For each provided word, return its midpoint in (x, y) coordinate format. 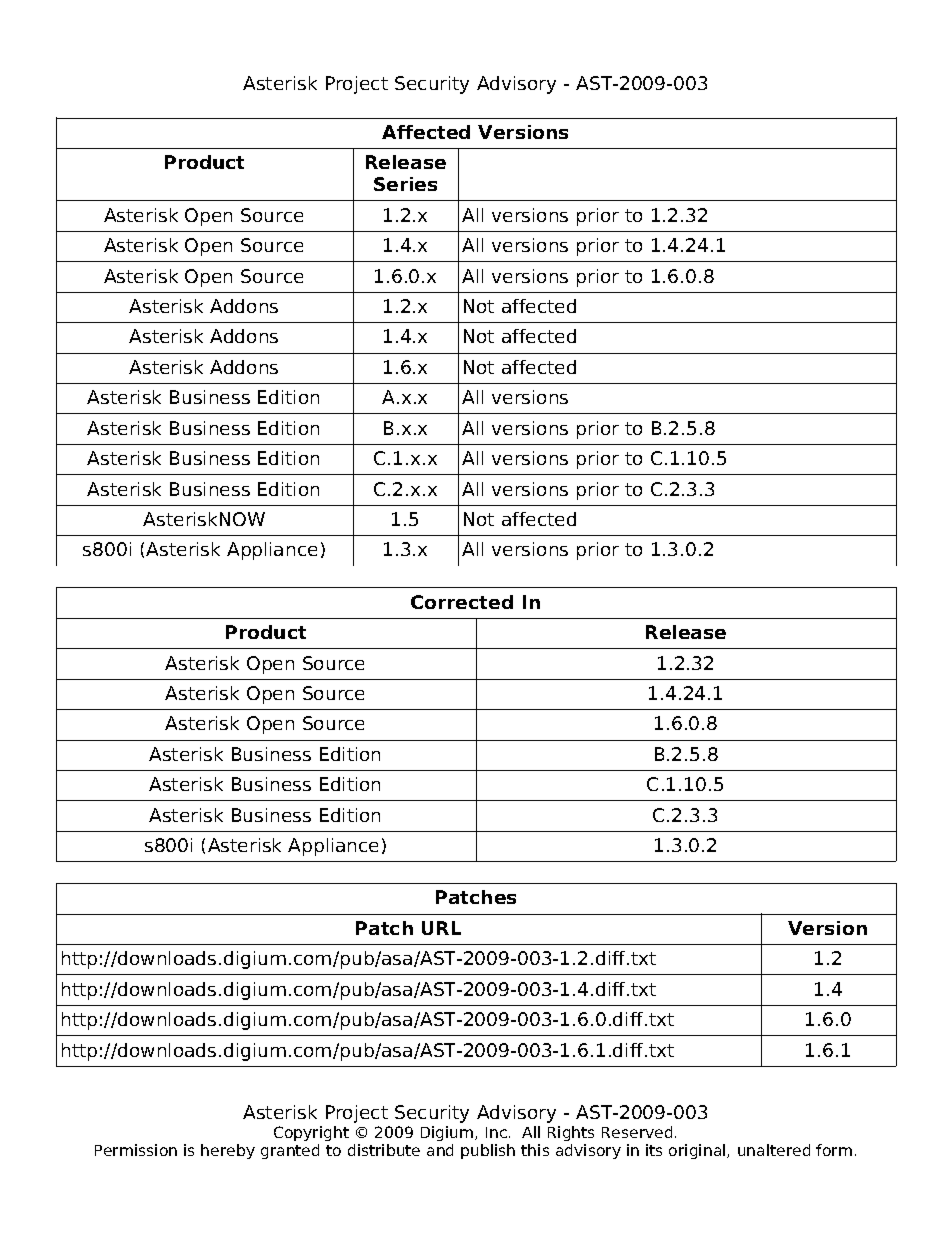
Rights (571, 1133)
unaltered (774, 1150)
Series (405, 184)
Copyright (311, 1133)
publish (488, 1151)
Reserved (637, 1132)
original (698, 1151)
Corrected (462, 602)
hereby (228, 1151)
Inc (496, 1132)
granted (290, 1151)
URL (441, 928)
